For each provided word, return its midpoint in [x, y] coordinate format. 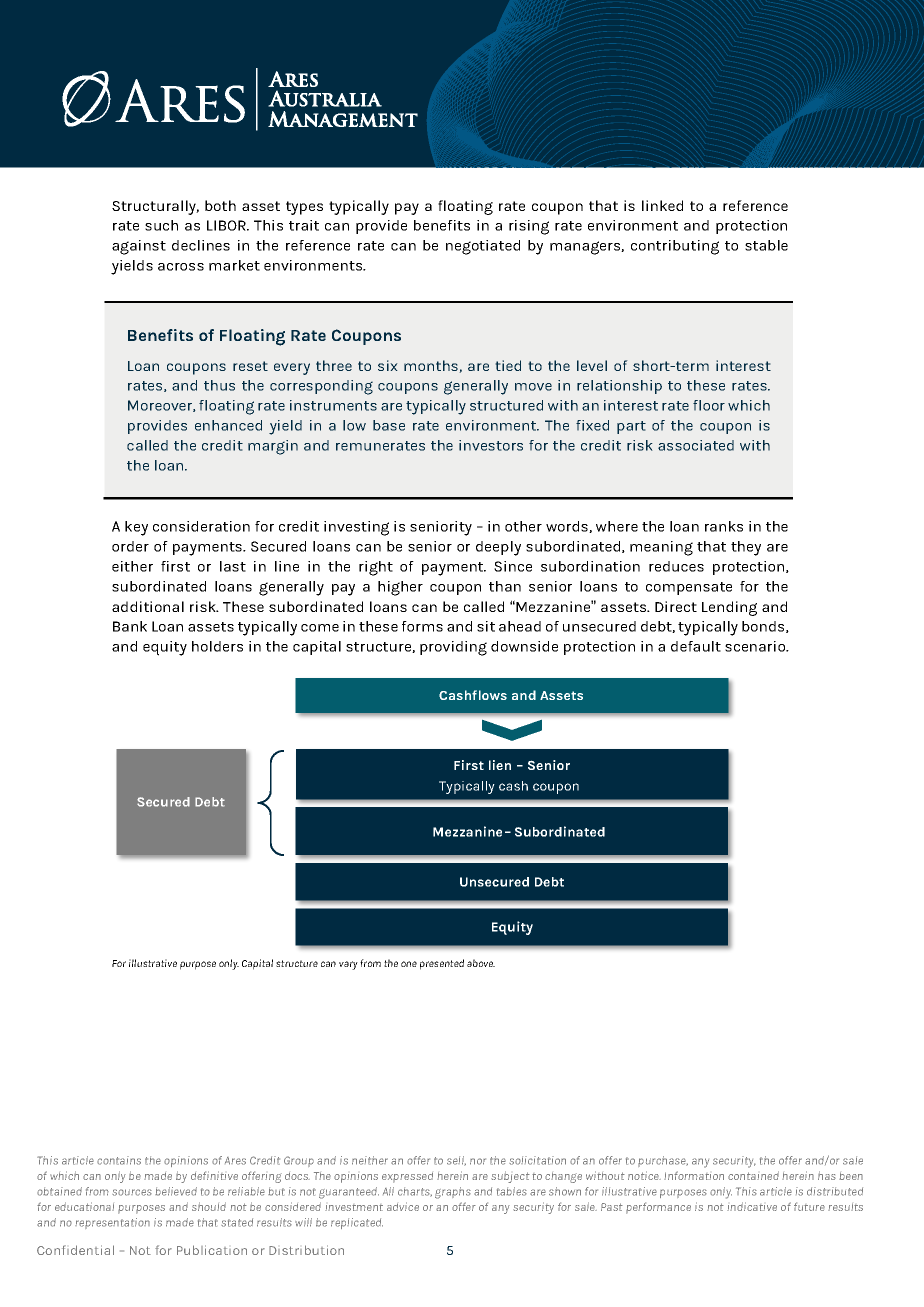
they [746, 548]
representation [112, 1223]
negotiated [483, 247]
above [481, 963]
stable [766, 245]
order [130, 546]
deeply [498, 548]
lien [500, 765]
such [161, 225]
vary [348, 965]
